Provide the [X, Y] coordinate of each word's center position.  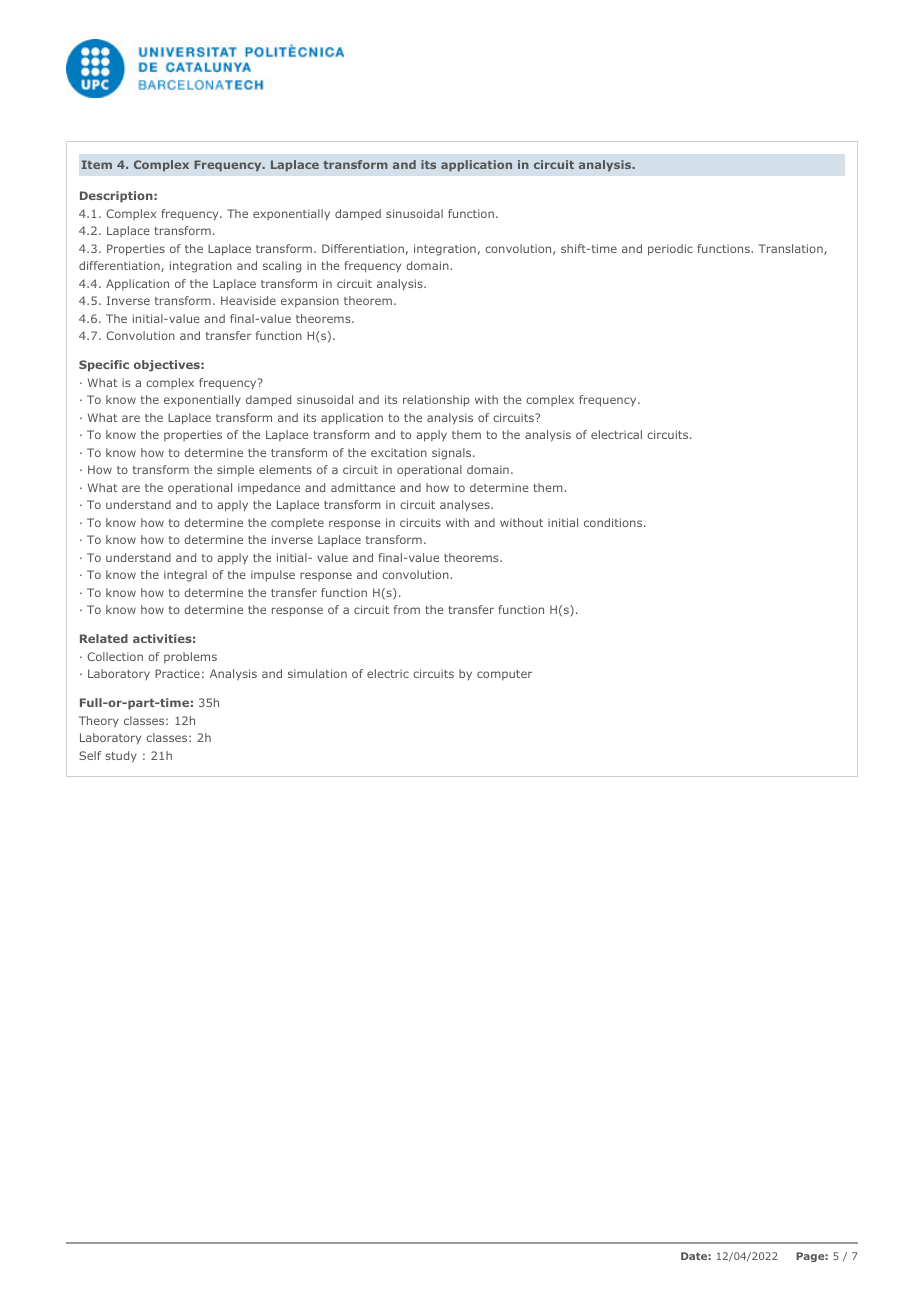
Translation [792, 249]
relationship [436, 401]
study [121, 757]
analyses [466, 506]
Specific [104, 366]
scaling [282, 267]
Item [97, 164]
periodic [670, 250]
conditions [614, 522]
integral [185, 576]
